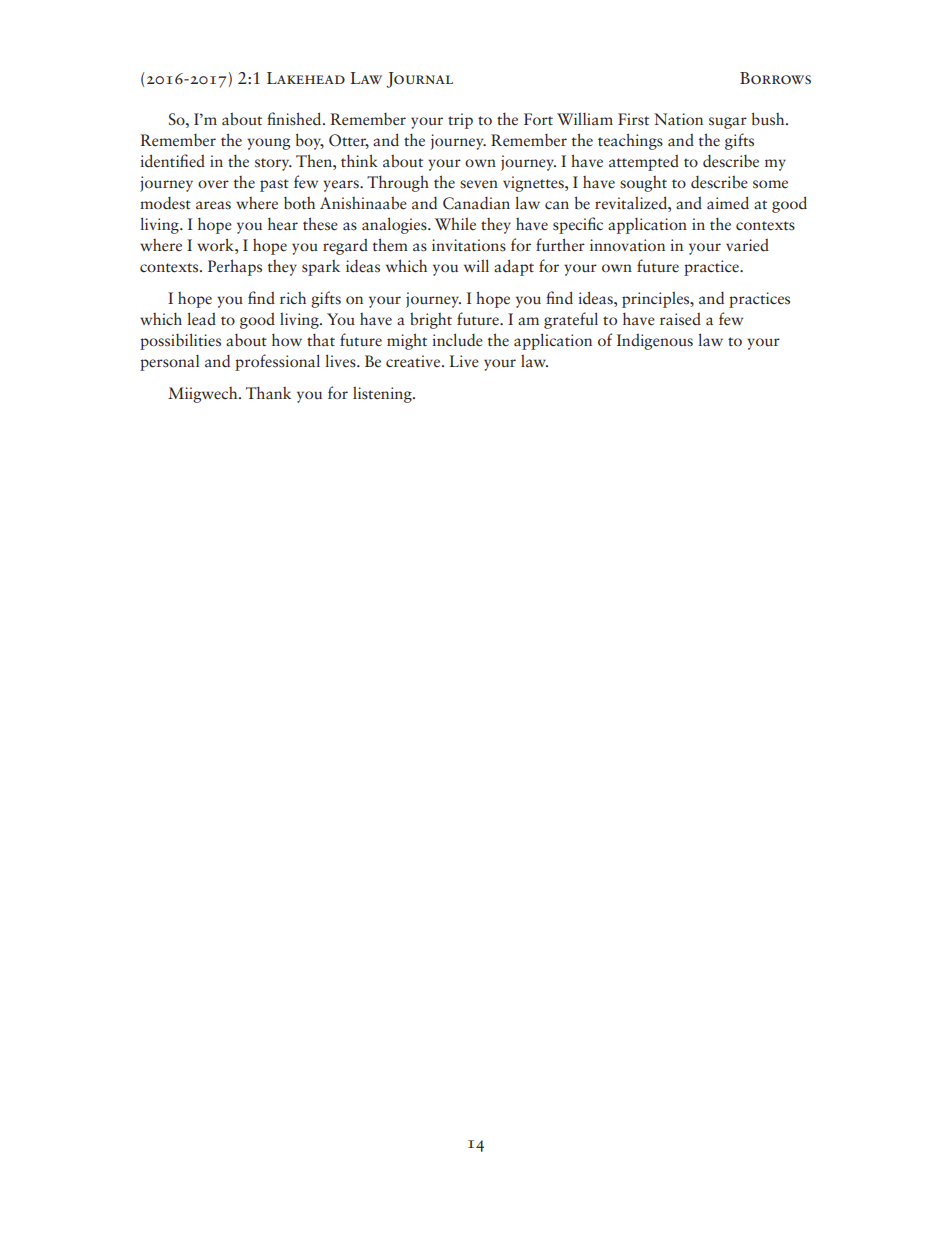  I want to click on Borrows, so click(775, 78).
